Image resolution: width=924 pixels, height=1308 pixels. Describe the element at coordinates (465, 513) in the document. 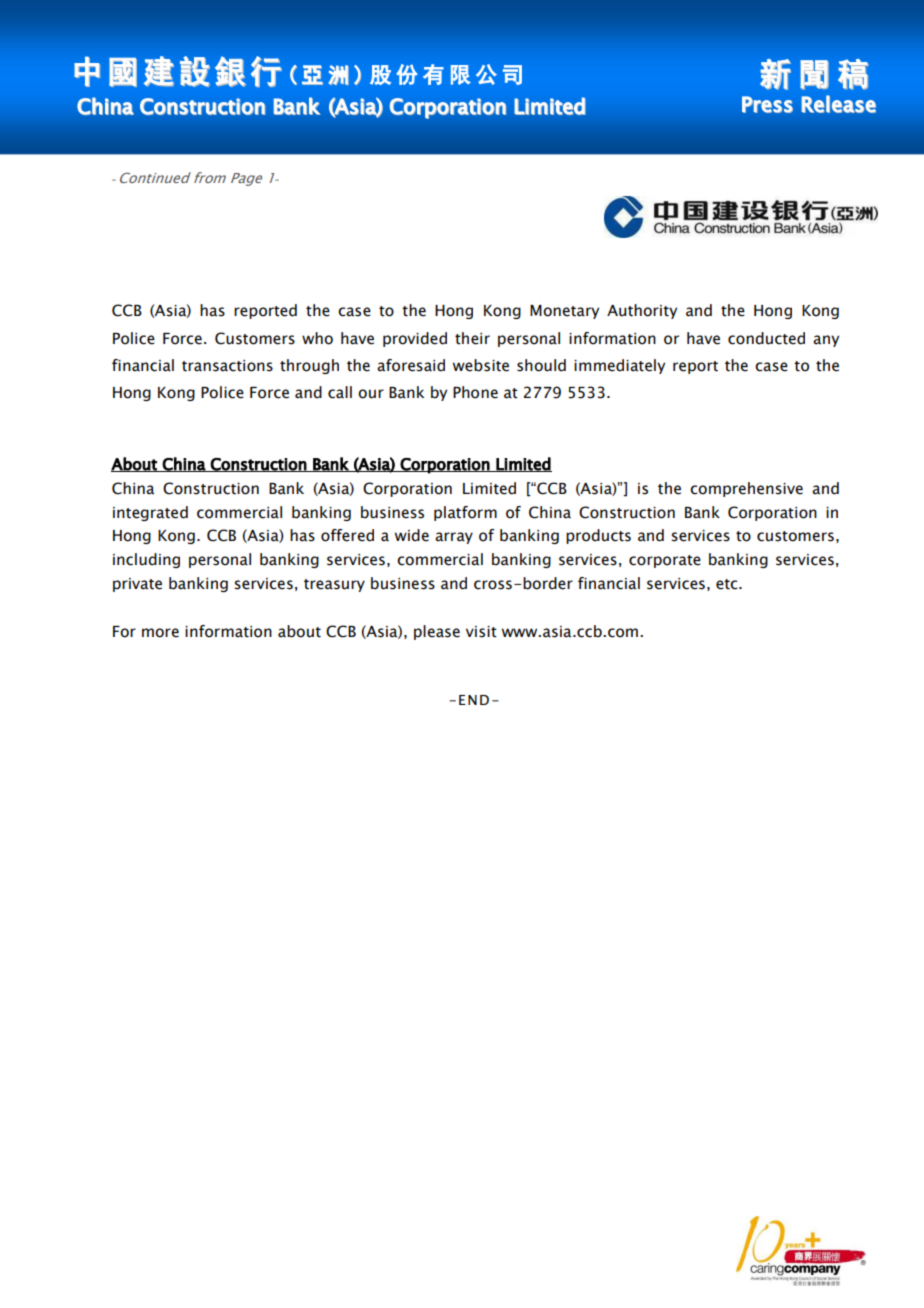

I see `platform` at that location.
